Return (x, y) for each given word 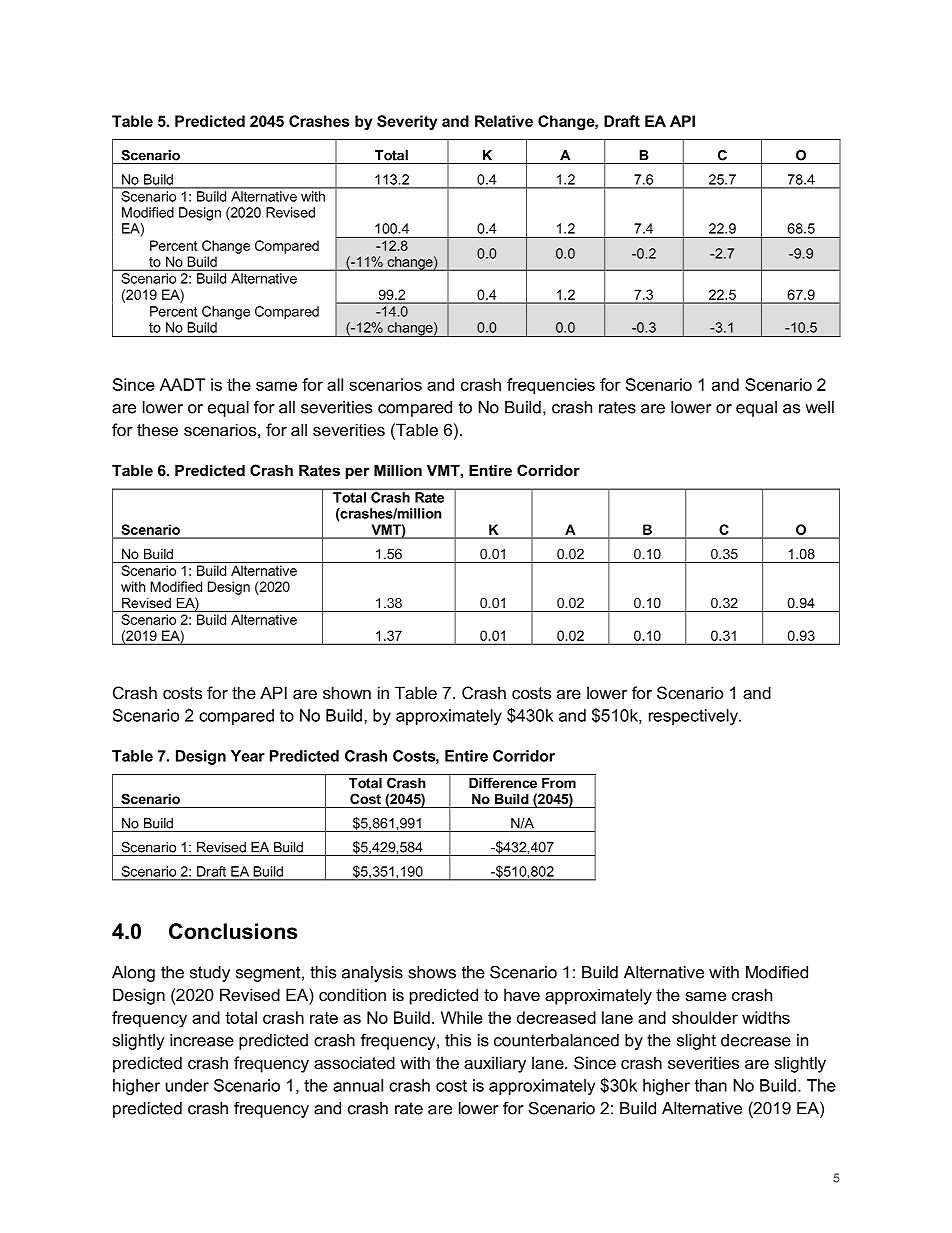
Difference (503, 782)
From (559, 783)
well (819, 407)
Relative (504, 121)
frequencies (551, 386)
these (157, 429)
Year (248, 756)
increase (202, 1040)
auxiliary (495, 1064)
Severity (407, 122)
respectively (694, 717)
